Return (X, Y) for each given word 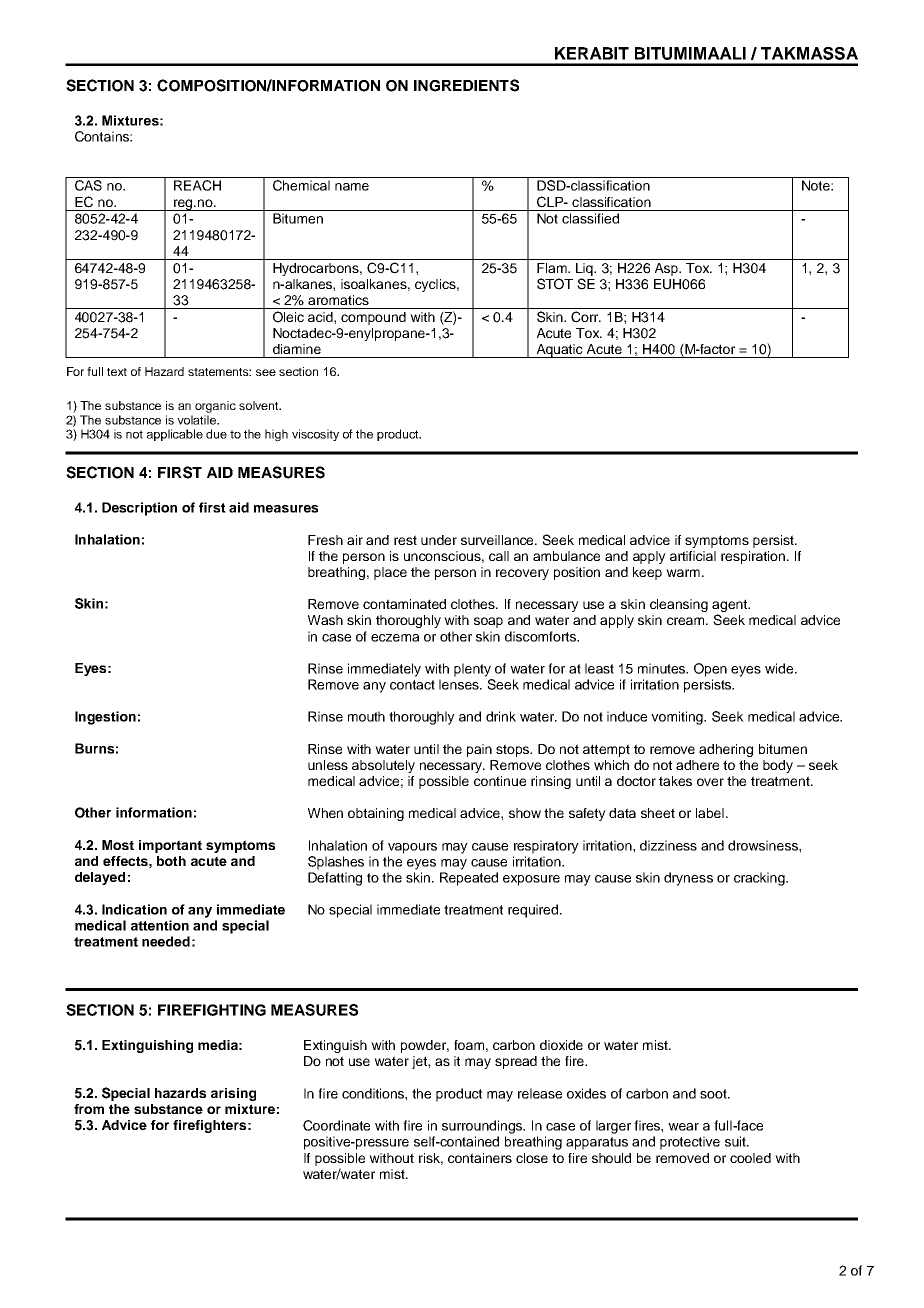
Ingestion (105, 718)
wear (683, 1127)
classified (590, 218)
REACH (197, 185)
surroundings (483, 1127)
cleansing (679, 605)
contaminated (404, 604)
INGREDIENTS (466, 85)
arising (233, 1094)
